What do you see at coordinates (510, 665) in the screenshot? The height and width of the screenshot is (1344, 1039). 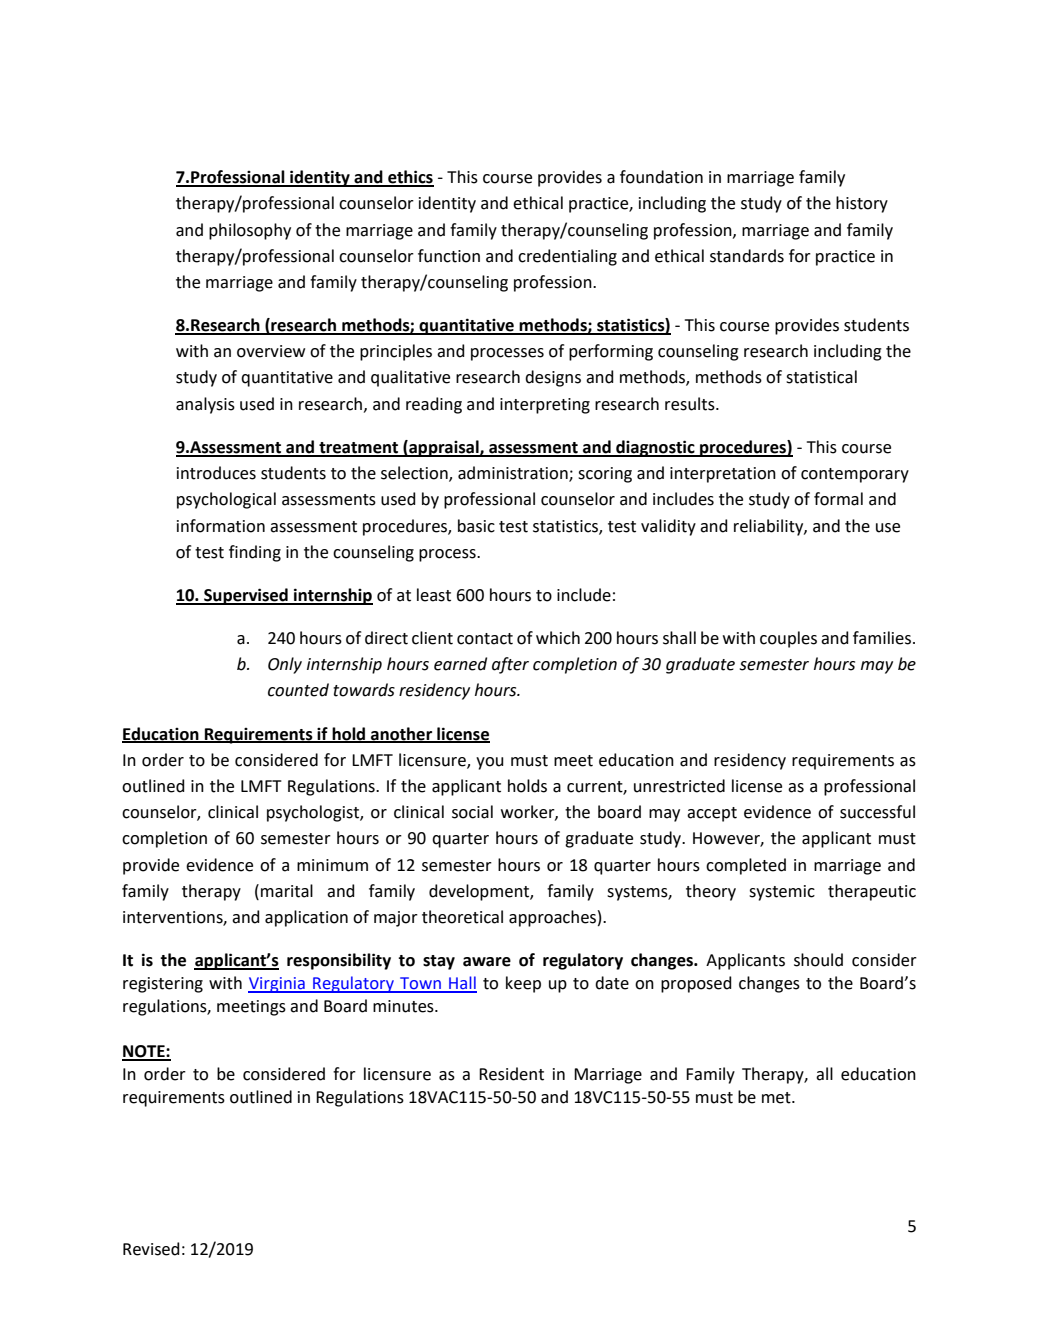 I see `after` at bounding box center [510, 665].
